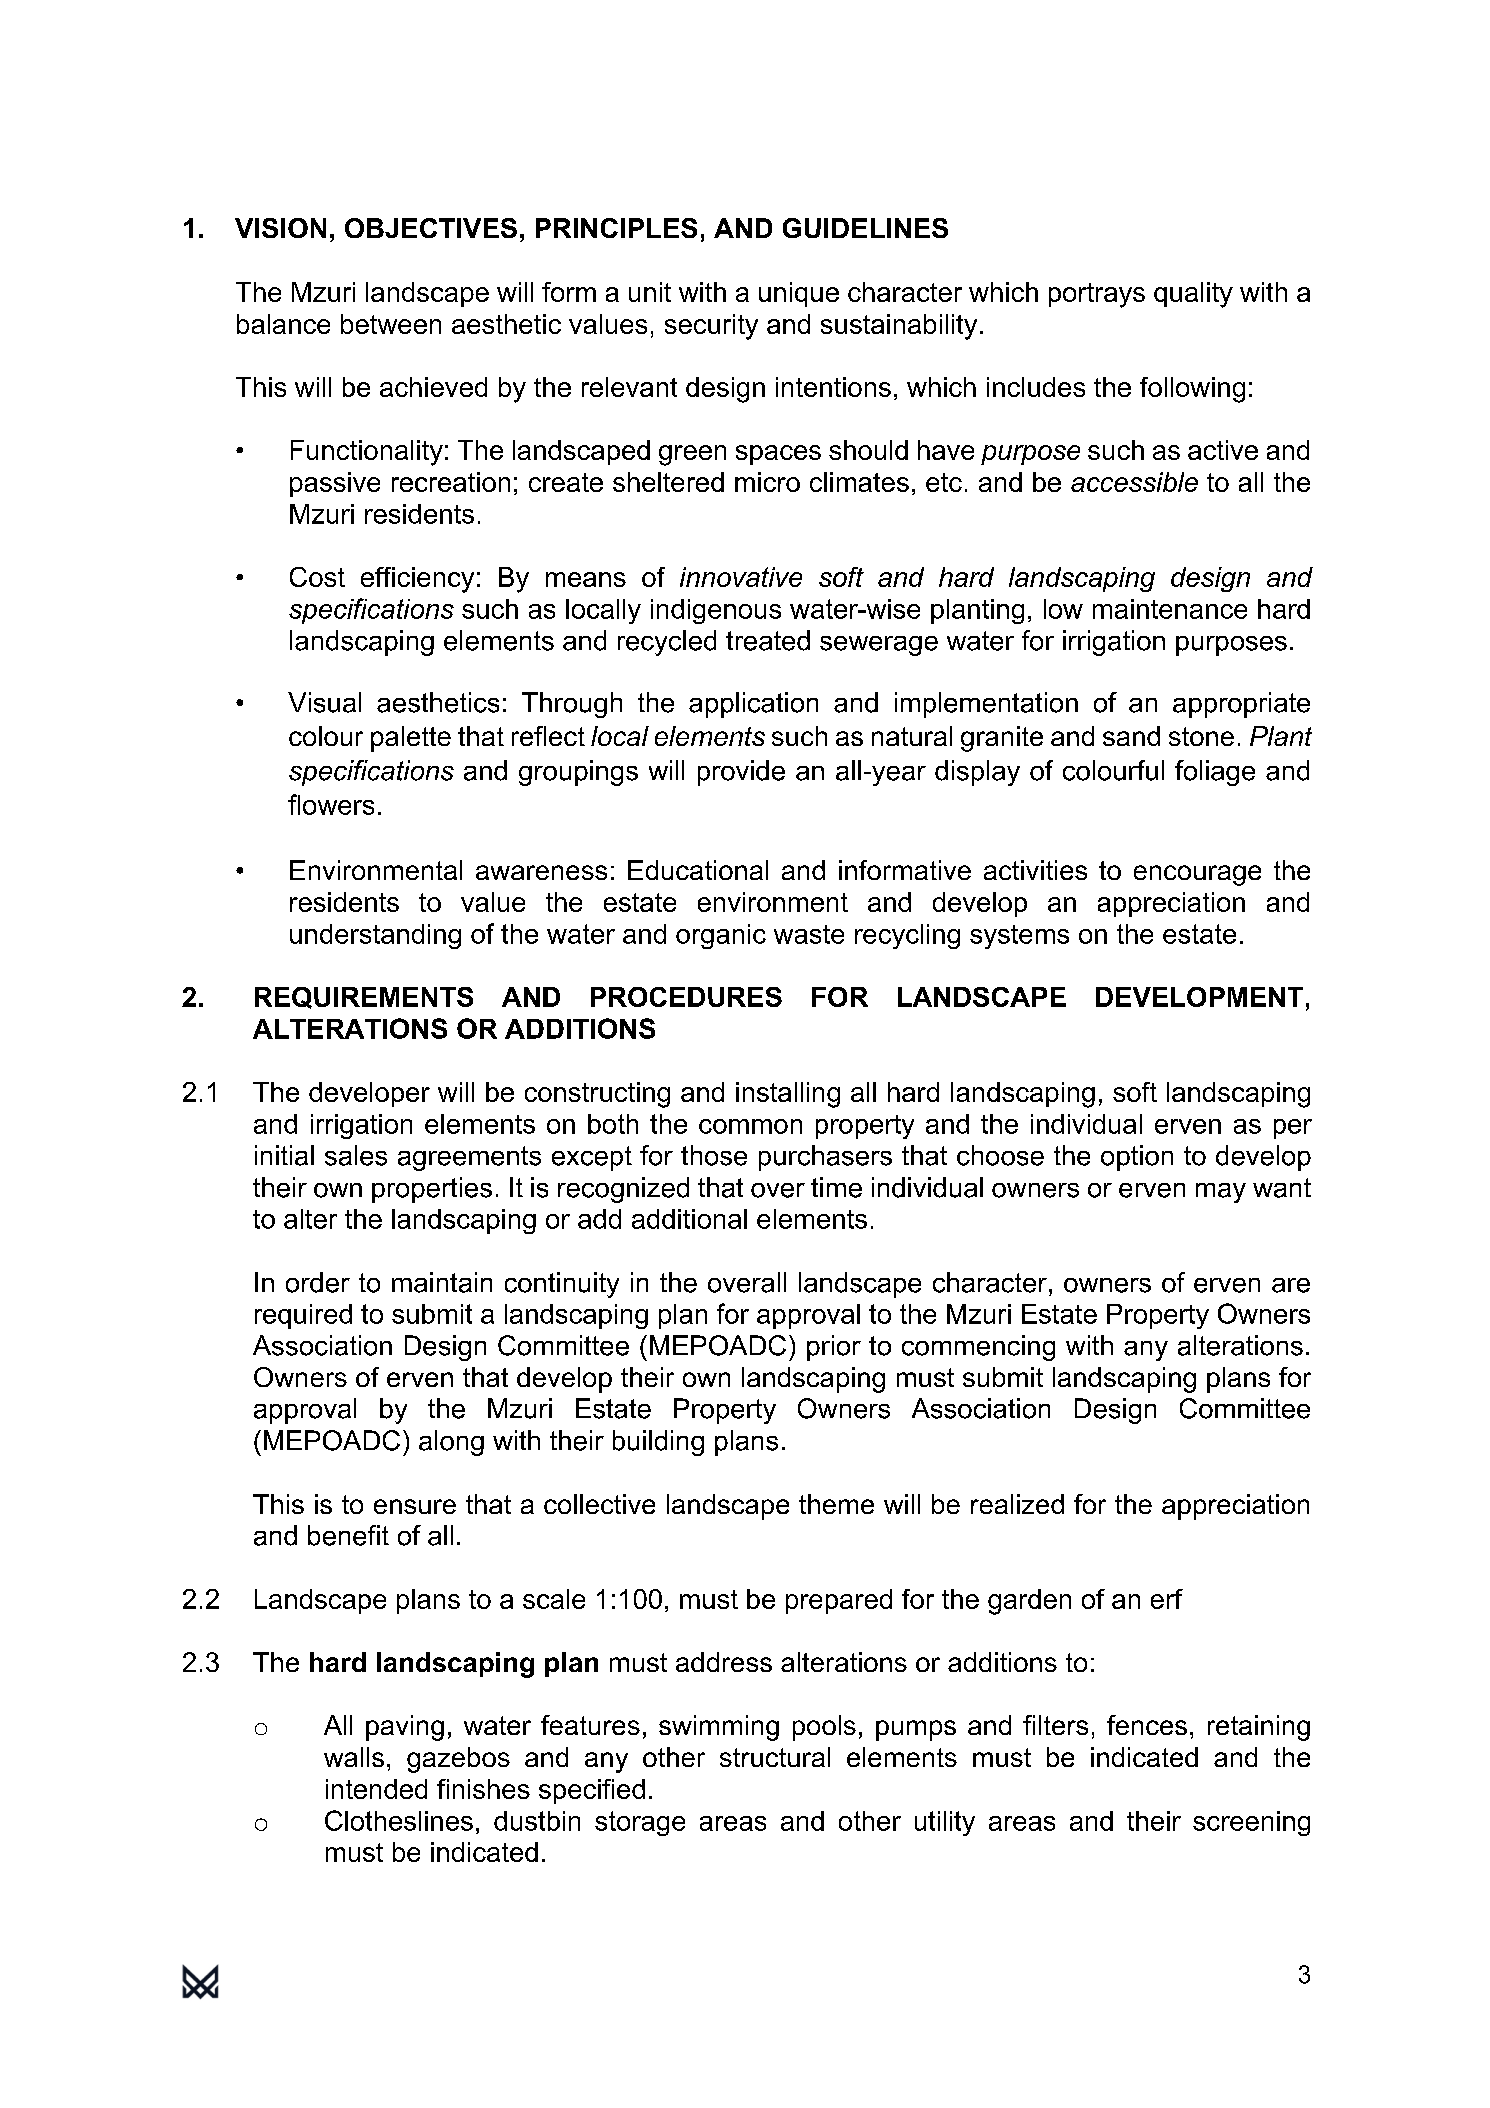 The width and height of the image is (1490, 2108). Describe the element at coordinates (451, 1443) in the image. I see `along` at that location.
